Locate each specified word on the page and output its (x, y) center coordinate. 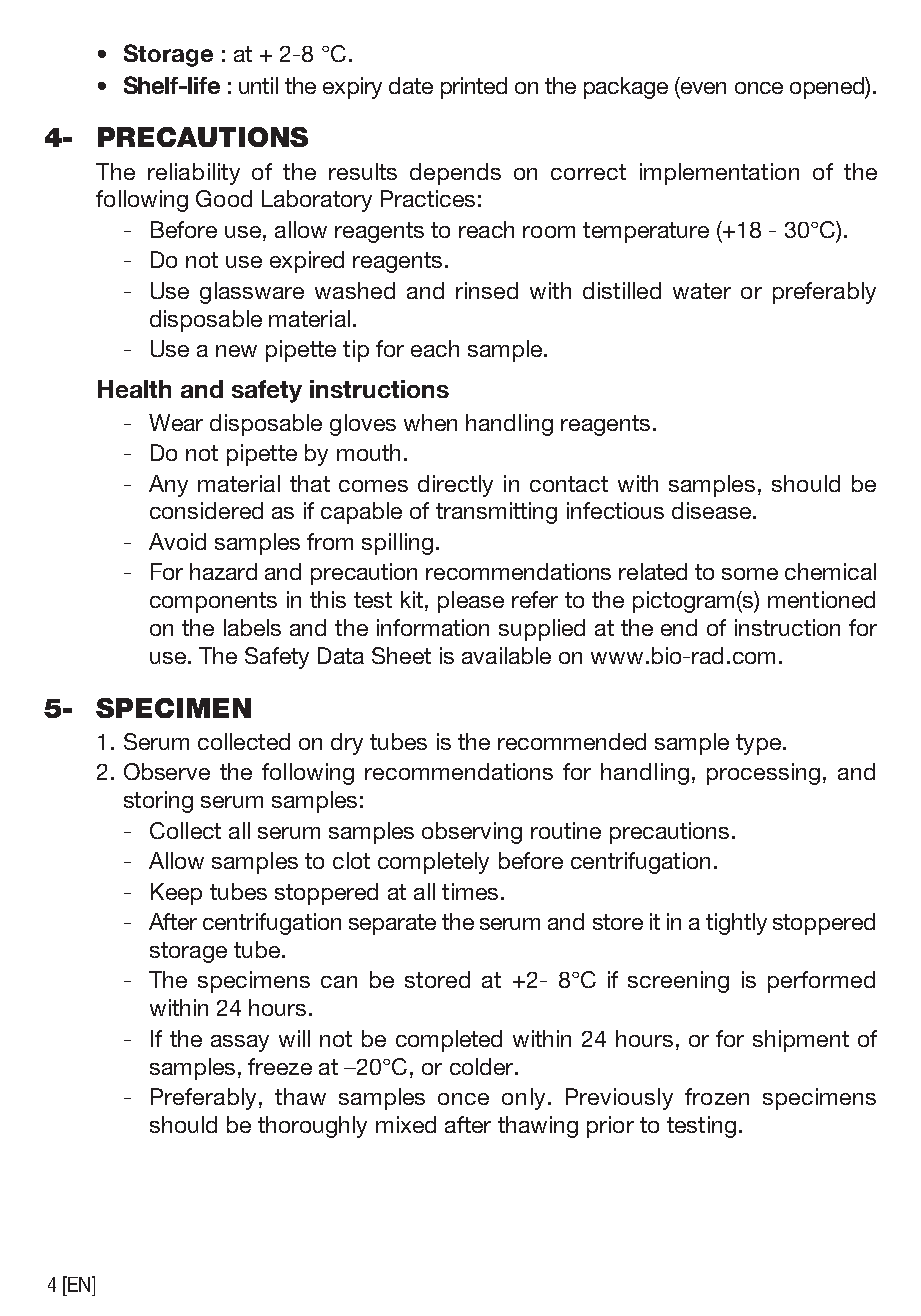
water (702, 291)
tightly (736, 924)
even (703, 88)
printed (474, 88)
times (470, 891)
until (258, 85)
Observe (167, 771)
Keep (176, 894)
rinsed (487, 290)
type (758, 744)
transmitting (496, 513)
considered (206, 510)
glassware (252, 293)
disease (711, 510)
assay (240, 1043)
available (506, 655)
